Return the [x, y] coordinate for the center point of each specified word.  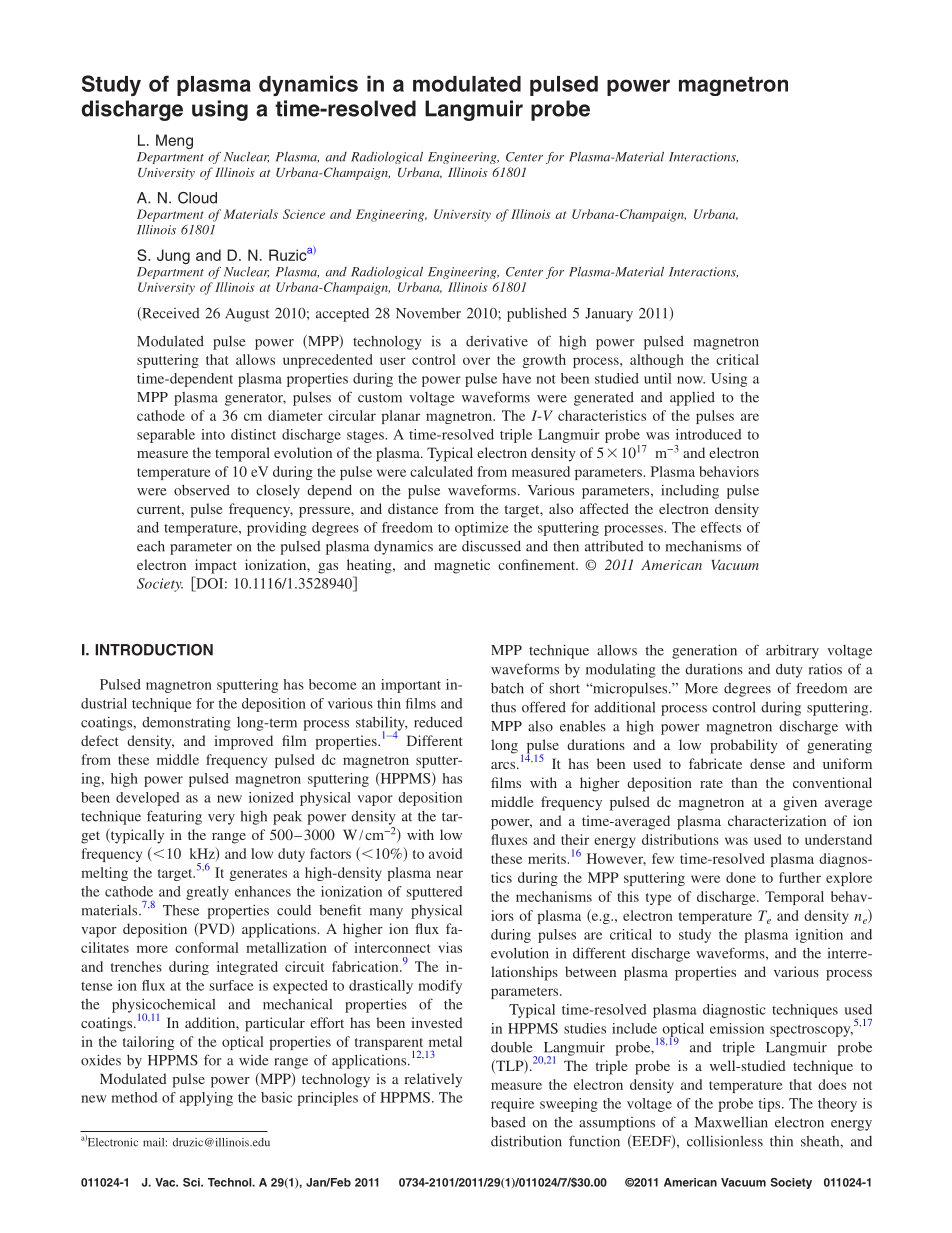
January [609, 315]
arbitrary [792, 651]
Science [304, 214]
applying [206, 1099]
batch [507, 688]
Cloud [197, 198]
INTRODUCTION [154, 650]
